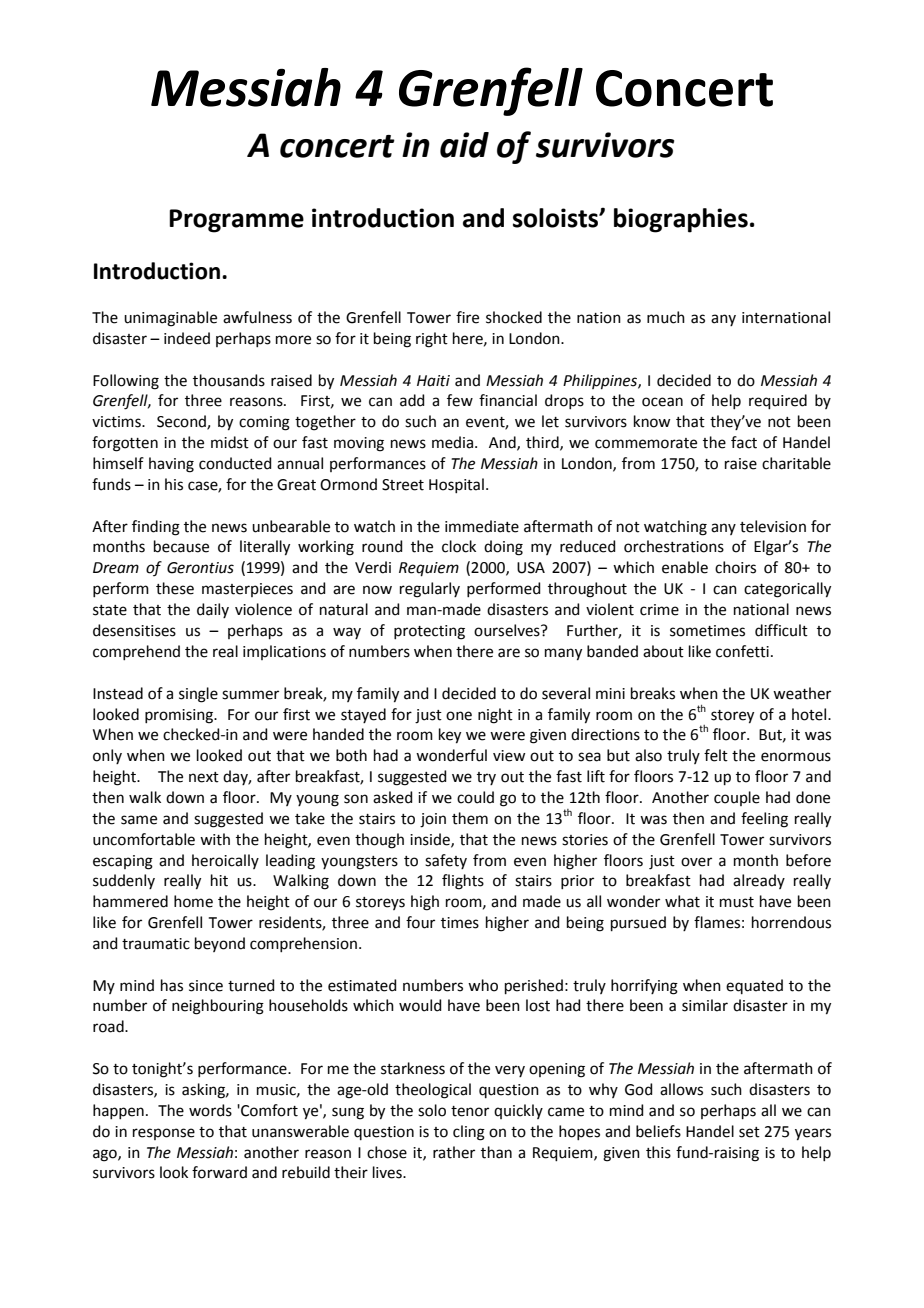 Image resolution: width=924 pixels, height=1308 pixels. Describe the element at coordinates (737, 902) in the image. I see `must` at that location.
